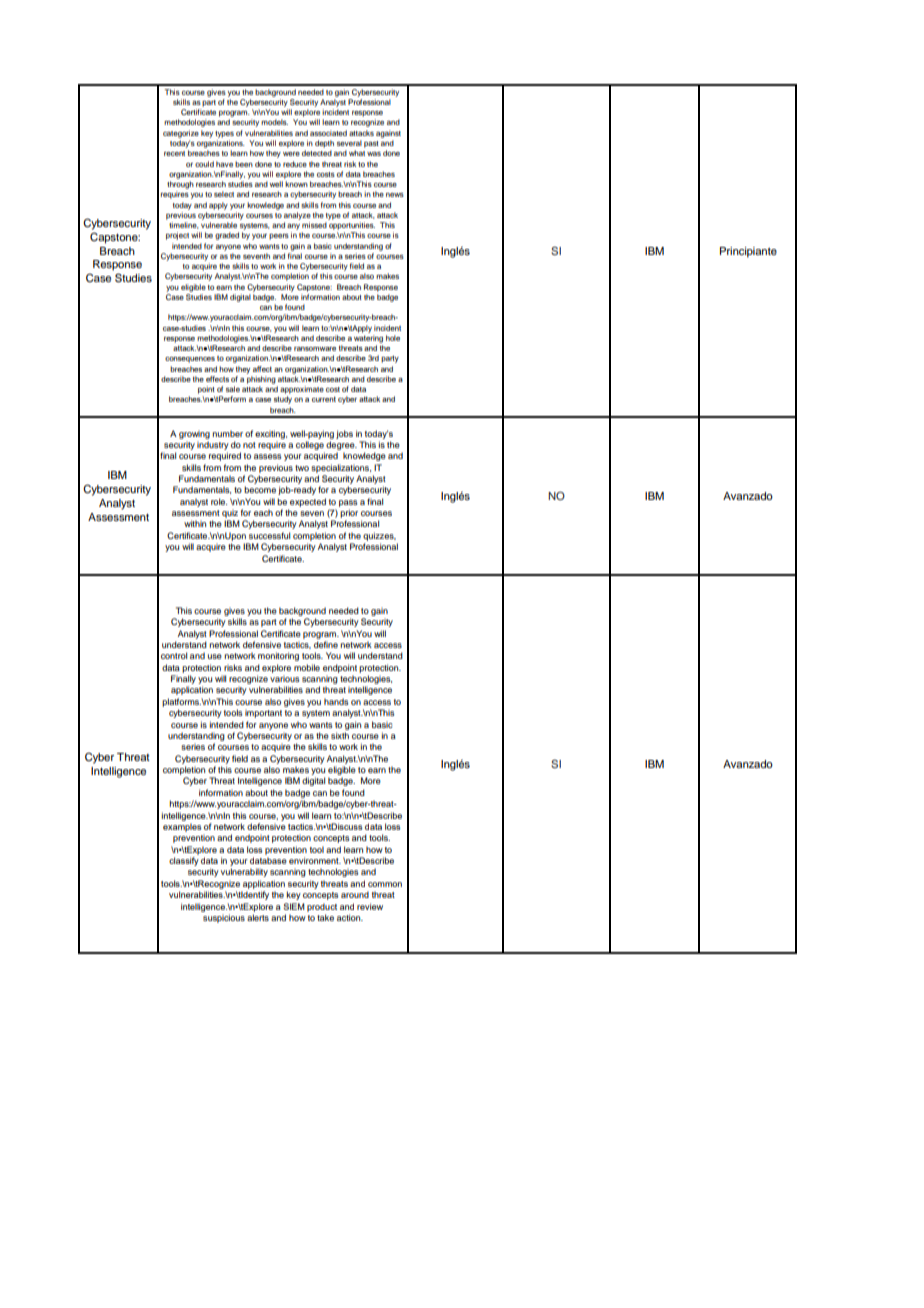 This screenshot has width=924, height=1308. What do you see at coordinates (195, 523) in the screenshot?
I see `within` at bounding box center [195, 523].
